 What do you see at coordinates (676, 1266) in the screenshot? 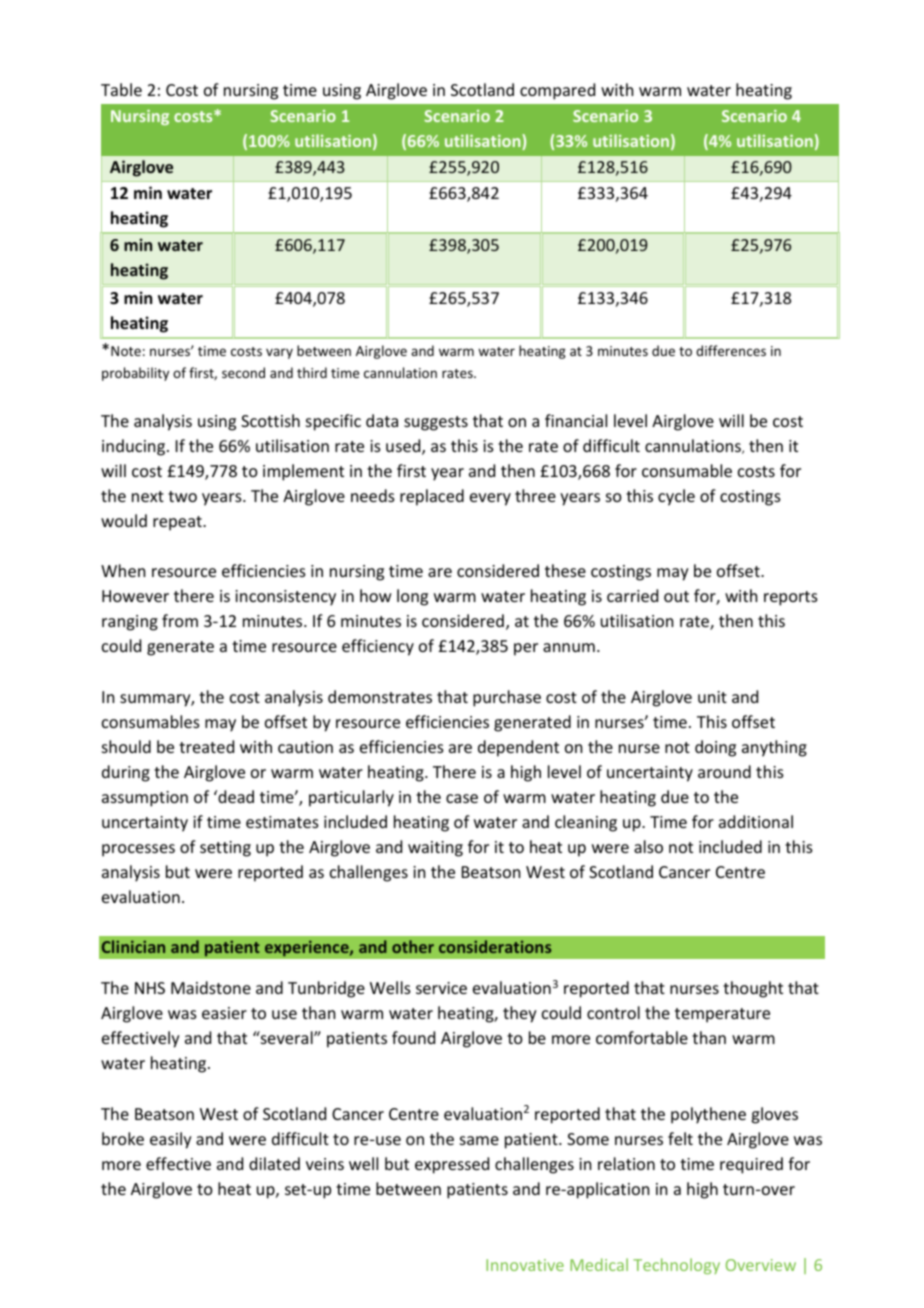
I see `Technology` at bounding box center [676, 1266].
